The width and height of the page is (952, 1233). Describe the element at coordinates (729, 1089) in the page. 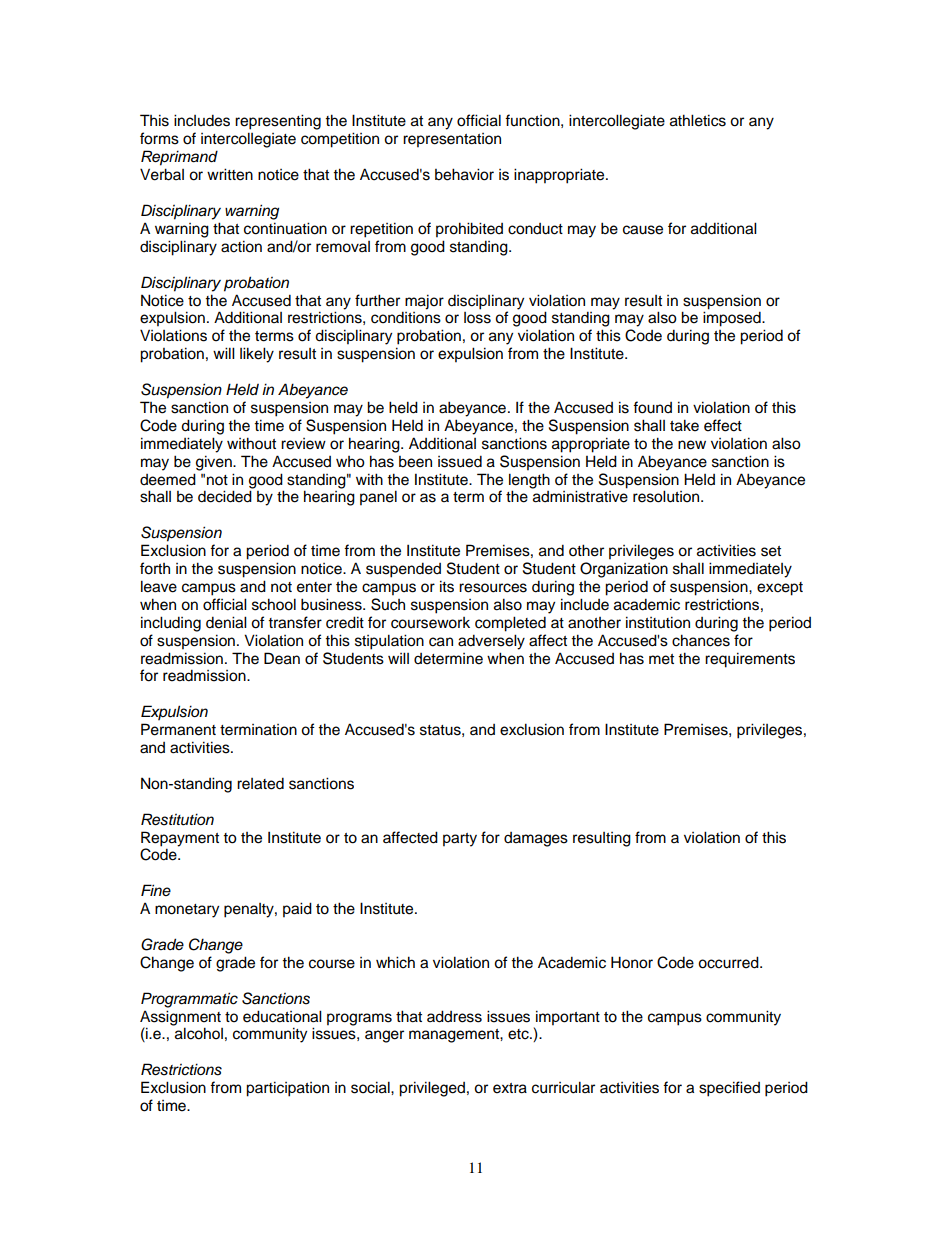

I see `specified` at that location.
